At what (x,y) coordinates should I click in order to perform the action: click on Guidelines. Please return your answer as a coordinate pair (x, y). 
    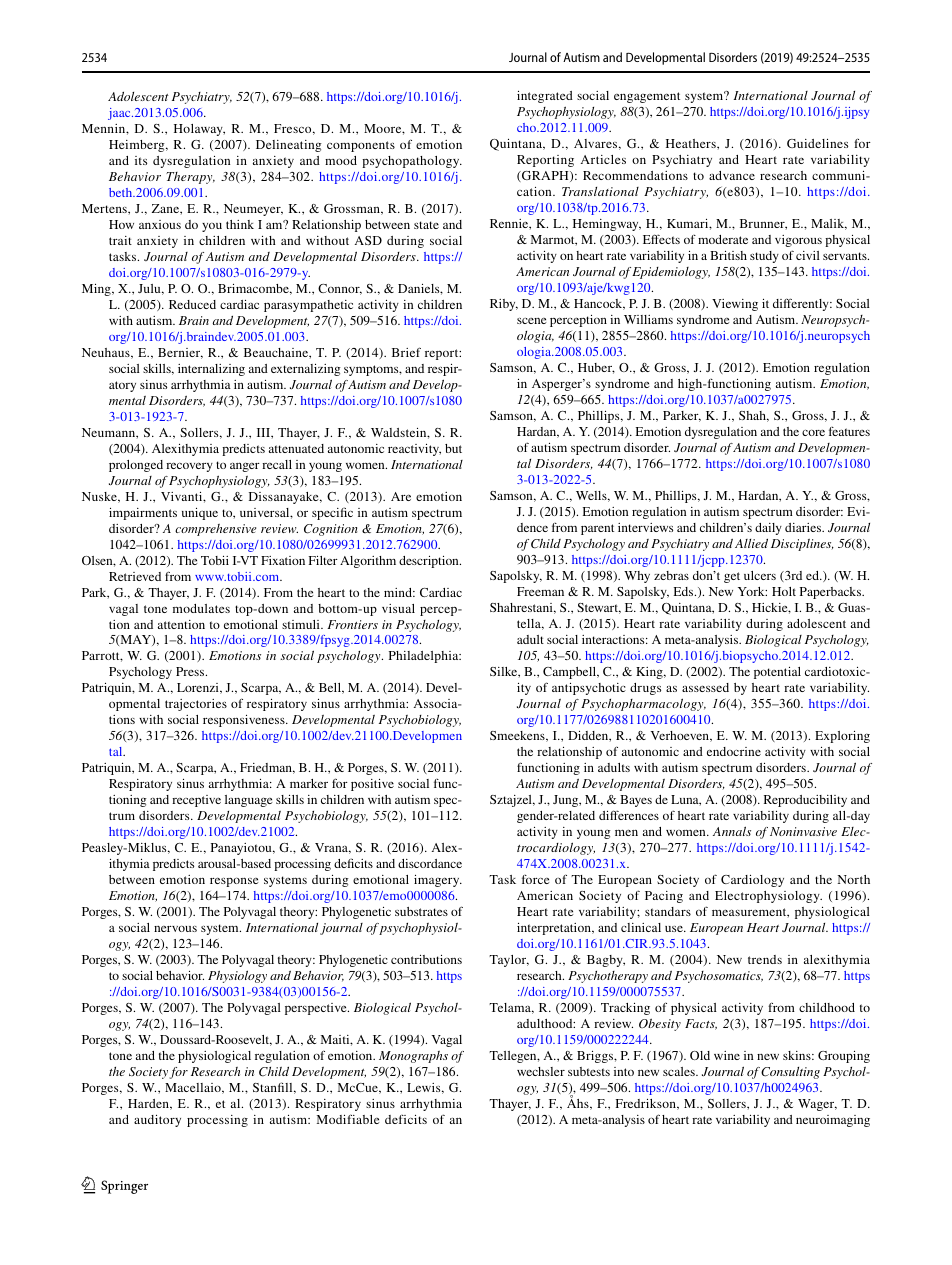
    Looking at the image, I should click on (817, 143).
